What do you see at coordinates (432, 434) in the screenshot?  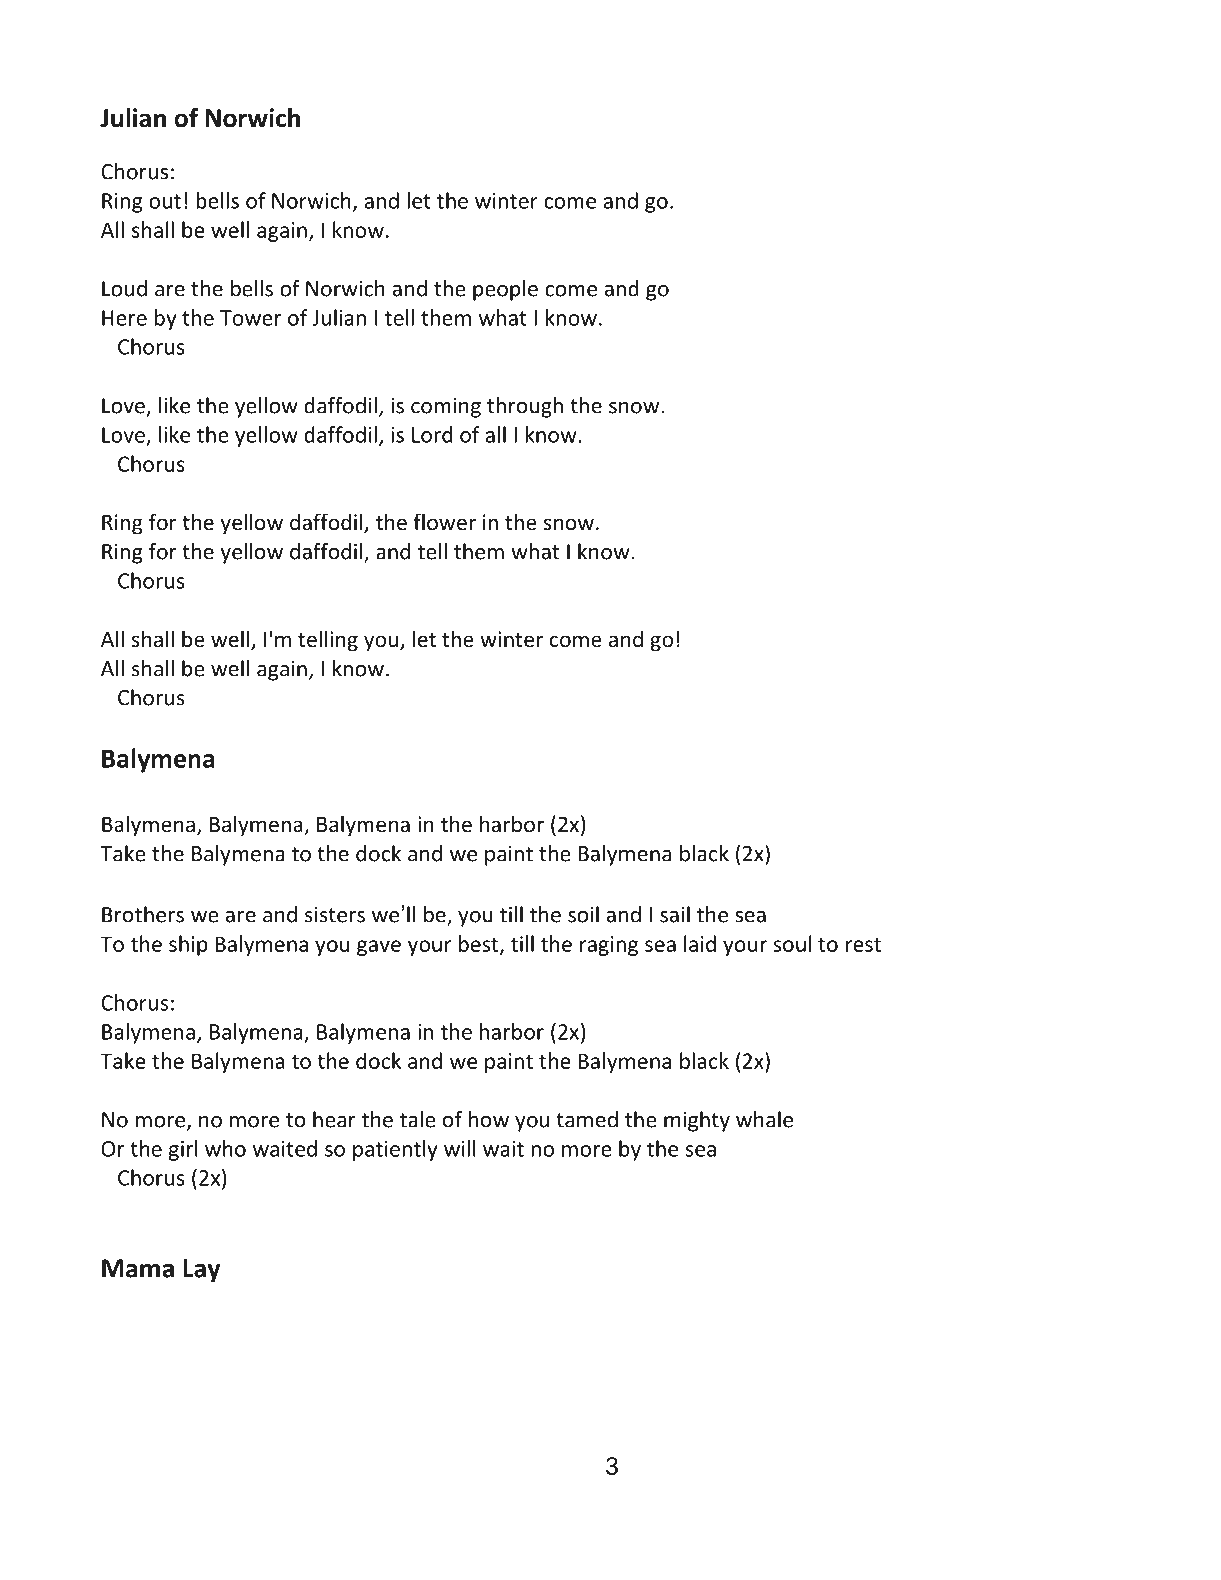 I see `Lord` at bounding box center [432, 434].
